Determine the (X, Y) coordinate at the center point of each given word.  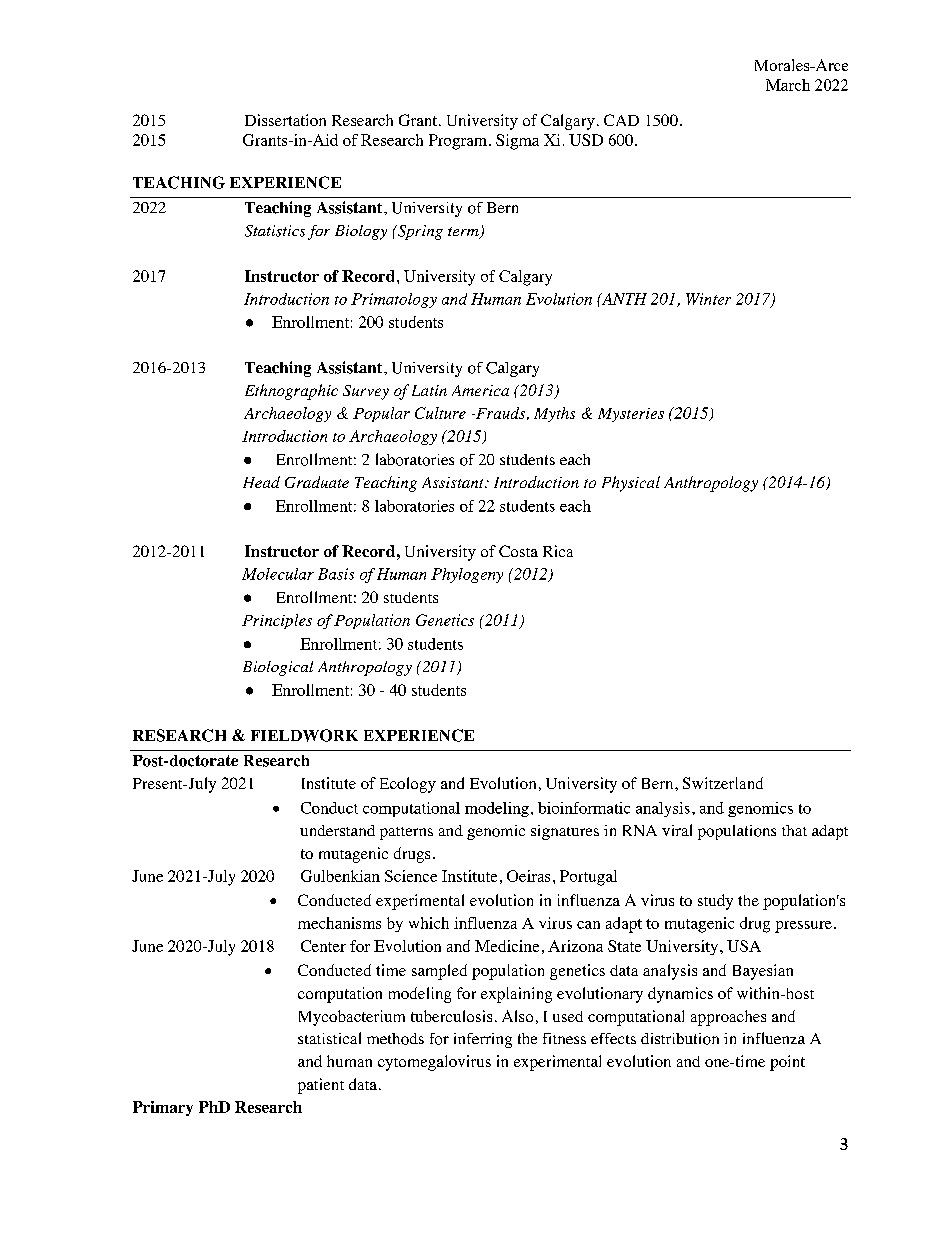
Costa (518, 551)
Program (459, 142)
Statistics (275, 231)
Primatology (394, 300)
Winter (708, 299)
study (715, 902)
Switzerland (723, 783)
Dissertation (285, 120)
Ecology (408, 785)
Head (261, 482)
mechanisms (339, 923)
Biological (278, 668)
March (788, 85)
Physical (631, 484)
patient (321, 1086)
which (429, 923)
